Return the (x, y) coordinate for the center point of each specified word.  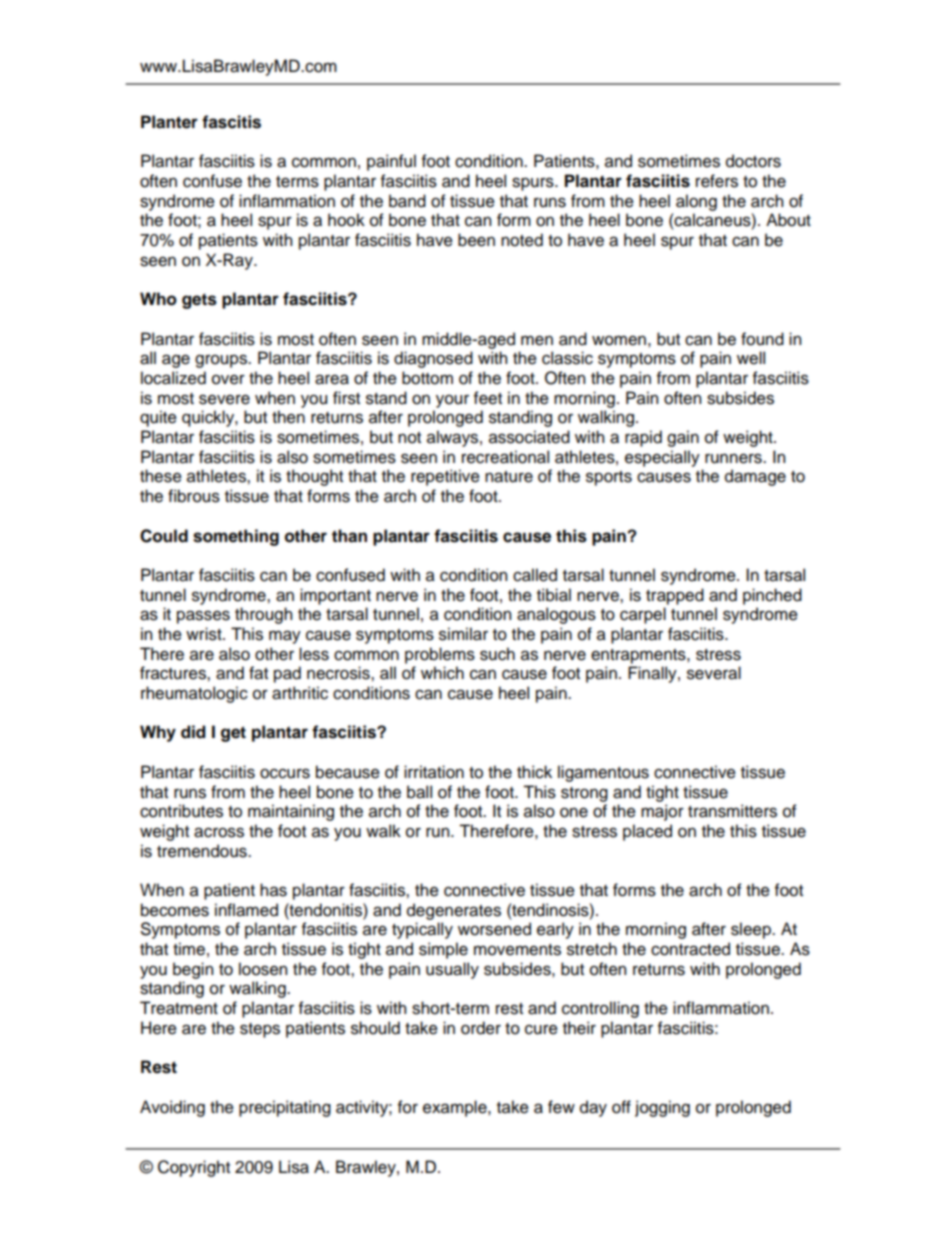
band (407, 201)
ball (419, 792)
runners (734, 458)
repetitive (445, 477)
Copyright (194, 1168)
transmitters (732, 811)
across (219, 832)
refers (717, 181)
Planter (169, 122)
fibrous (194, 496)
